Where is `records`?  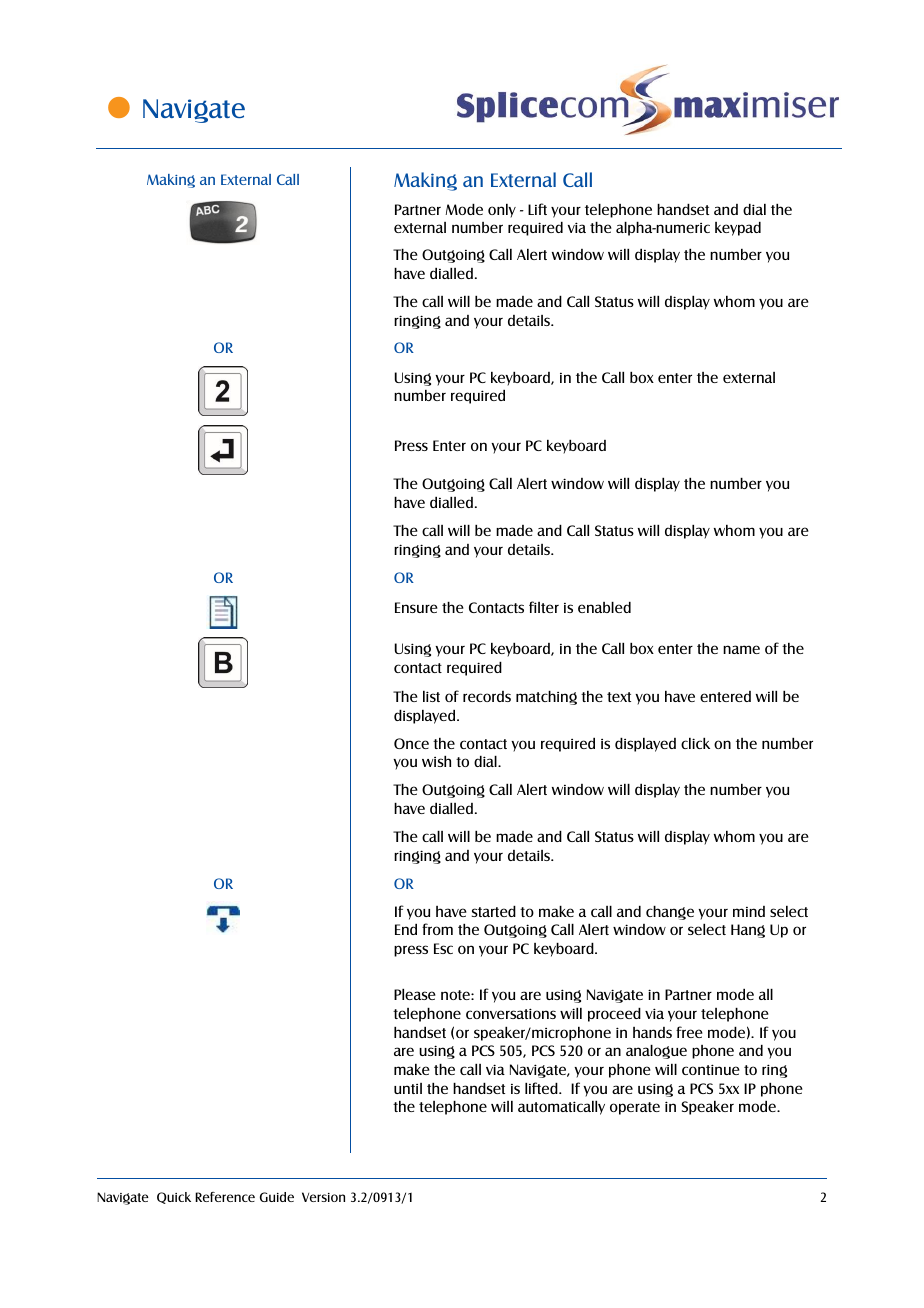 records is located at coordinates (487, 696).
